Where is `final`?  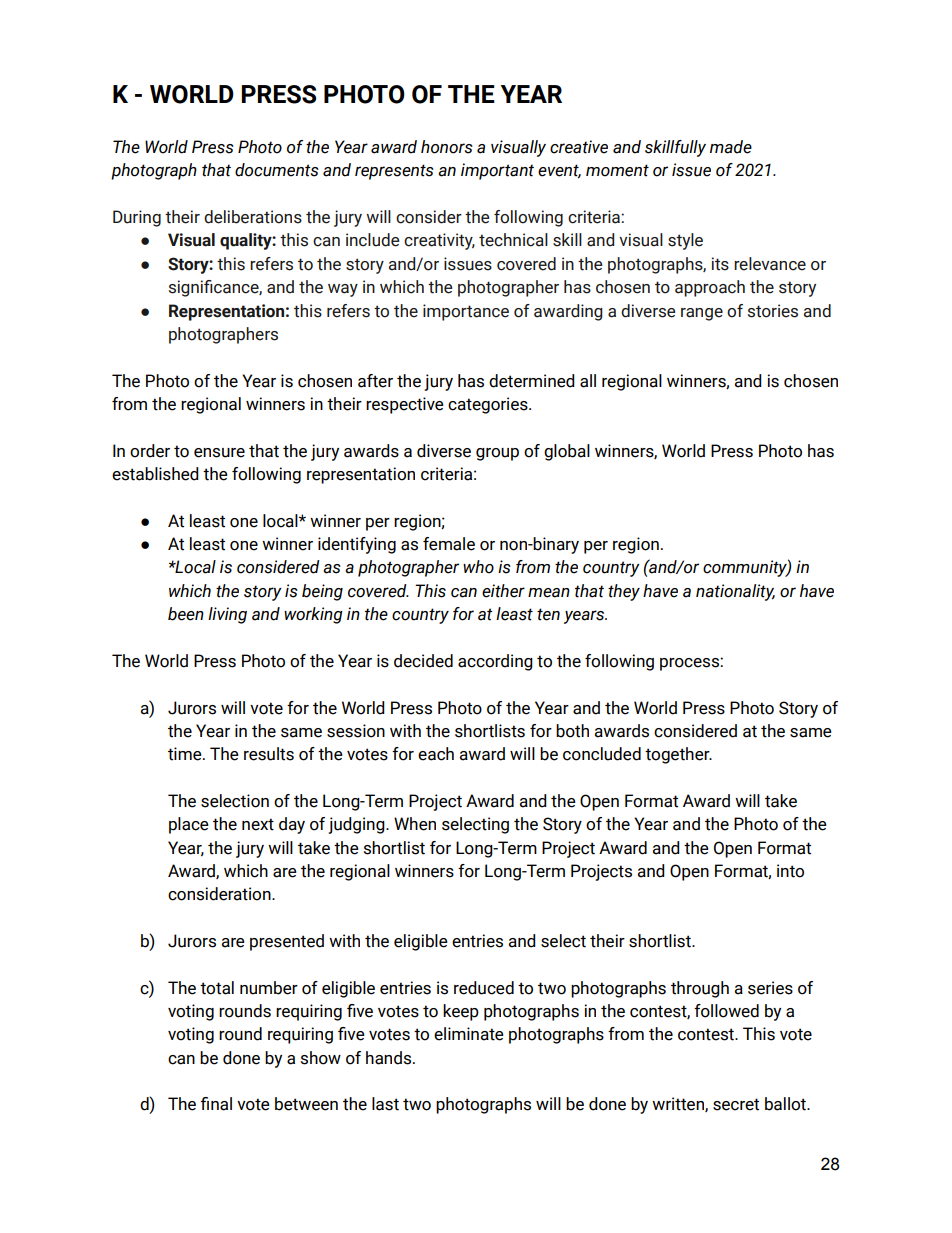
final is located at coordinates (216, 1104).
